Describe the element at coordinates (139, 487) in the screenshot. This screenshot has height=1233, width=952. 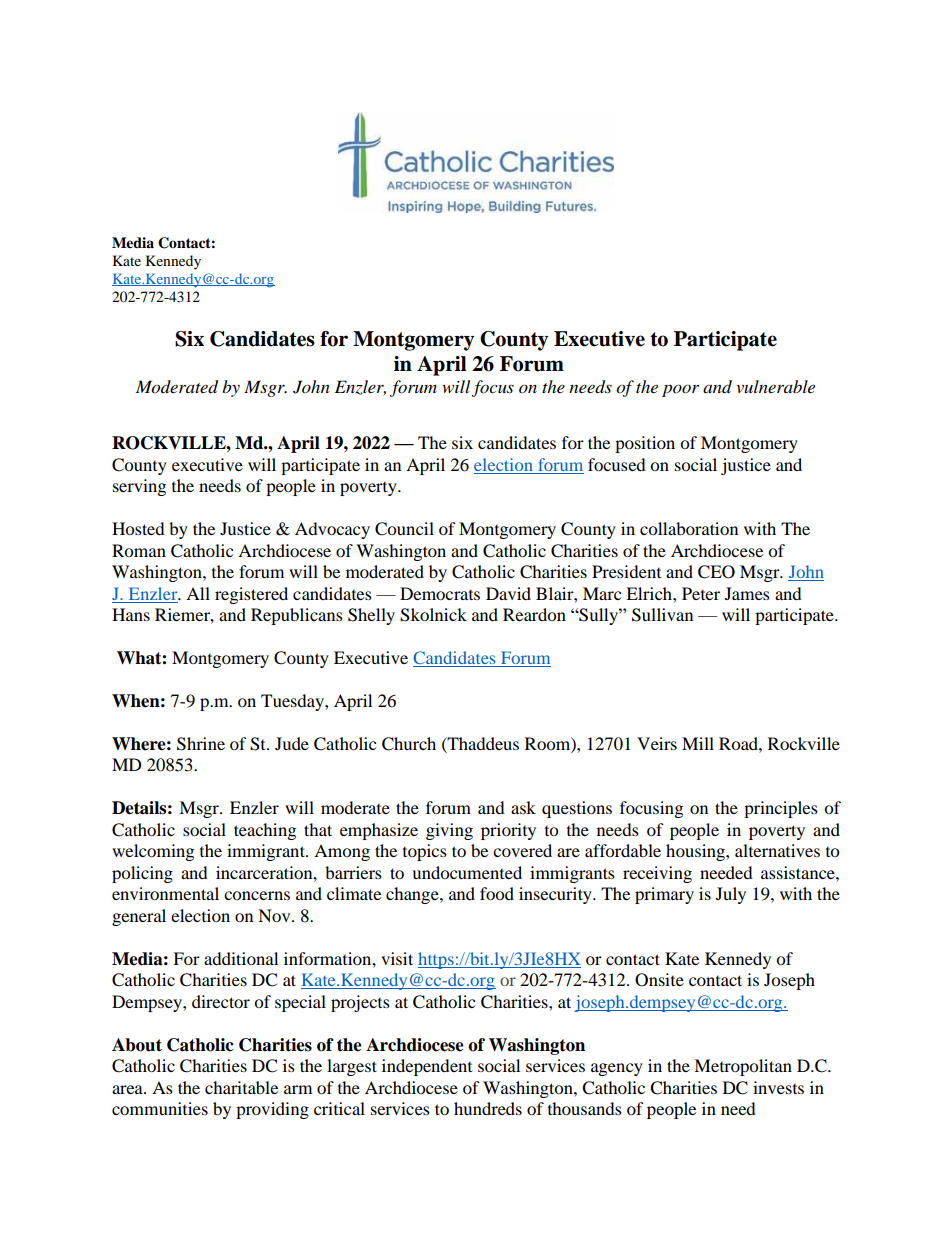
I see `serving` at that location.
